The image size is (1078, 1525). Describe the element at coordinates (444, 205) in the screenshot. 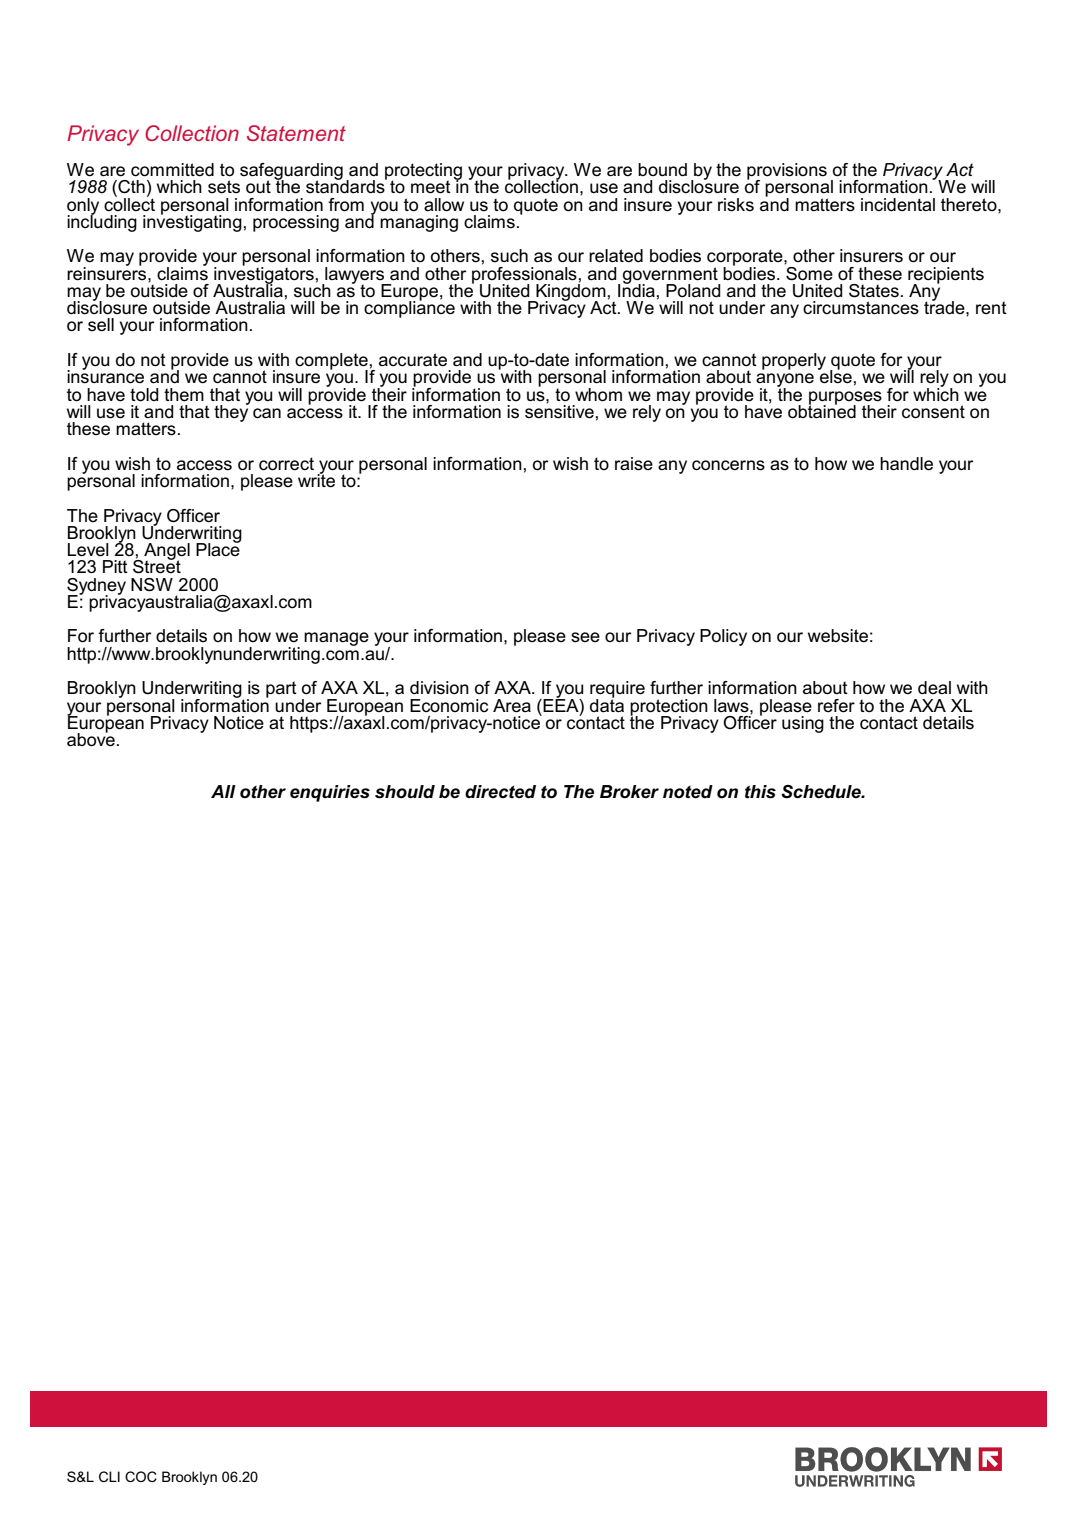

I see `allow` at that location.
